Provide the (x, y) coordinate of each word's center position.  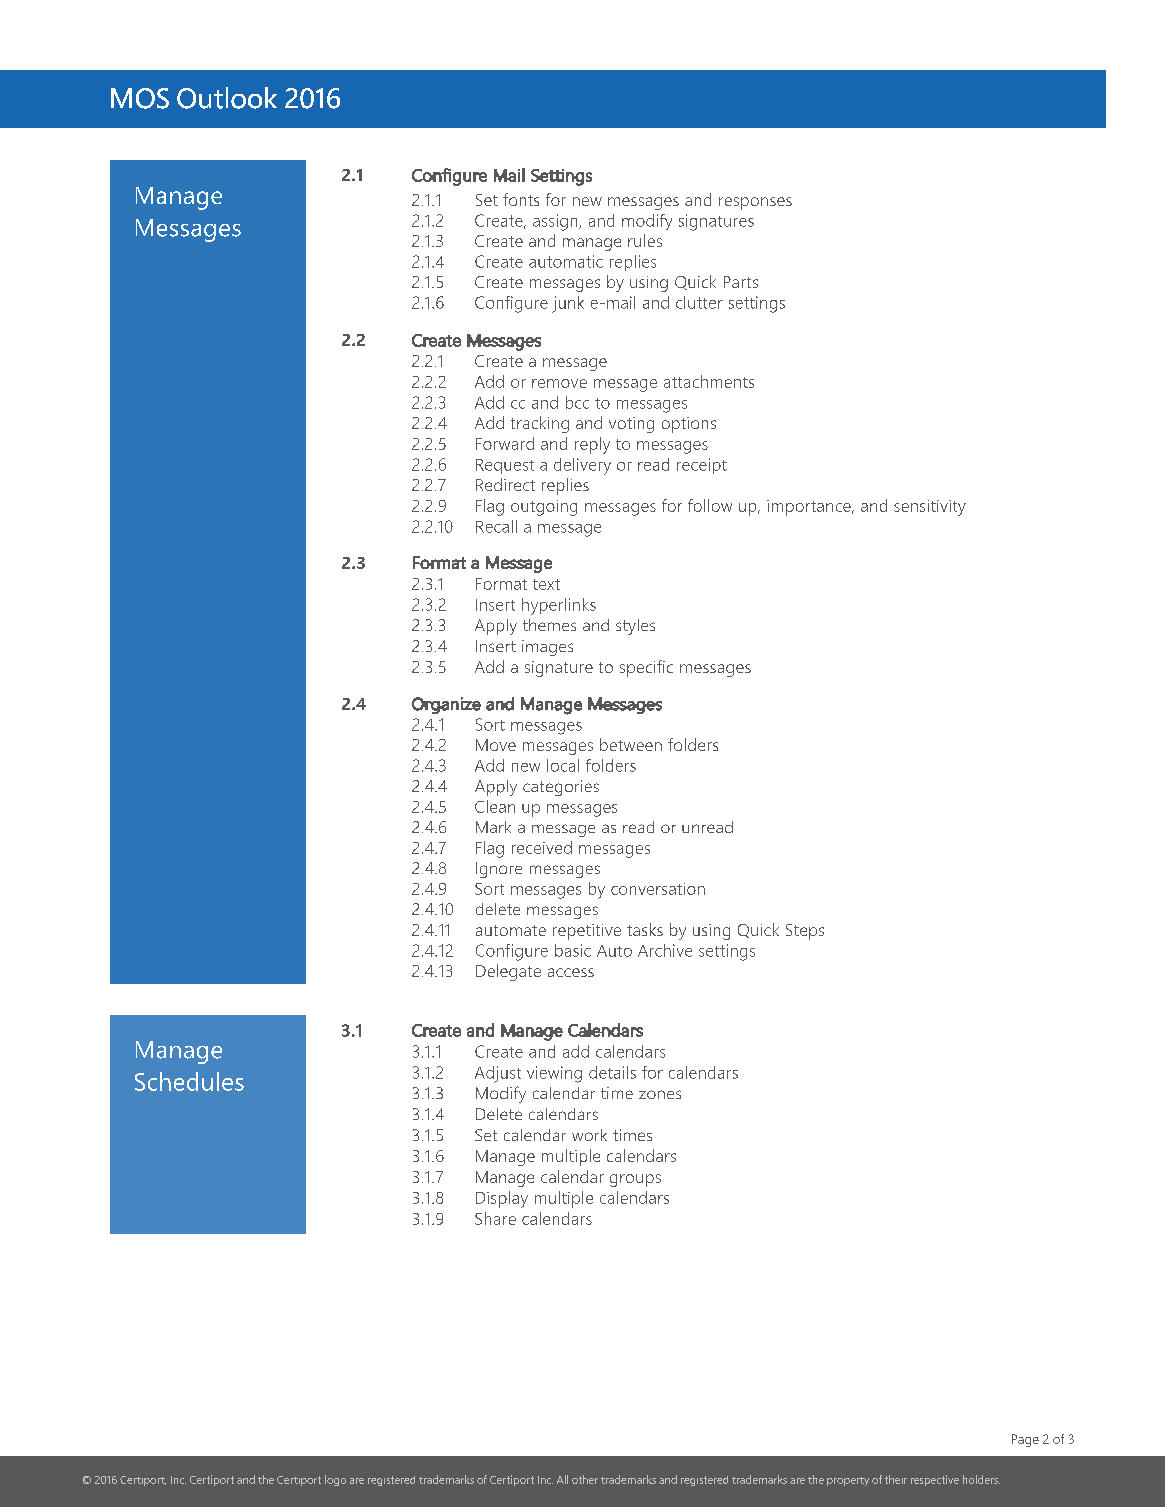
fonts (521, 199)
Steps (805, 932)
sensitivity (930, 508)
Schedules (189, 1081)
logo (335, 1480)
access (571, 972)
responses (755, 203)
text (546, 584)
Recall (496, 526)
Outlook (227, 98)
